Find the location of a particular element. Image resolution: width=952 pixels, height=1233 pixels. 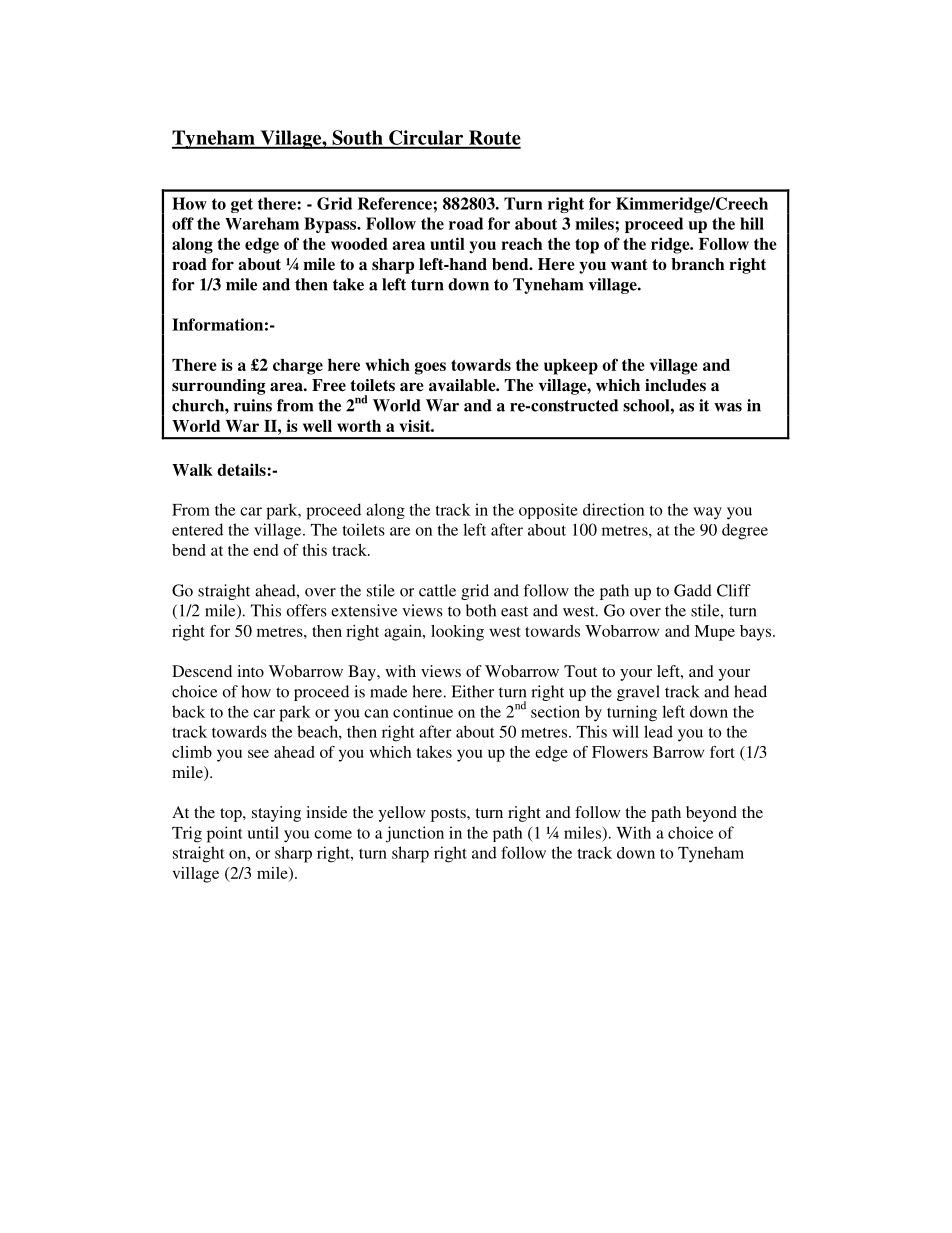

reach is located at coordinates (521, 244).
